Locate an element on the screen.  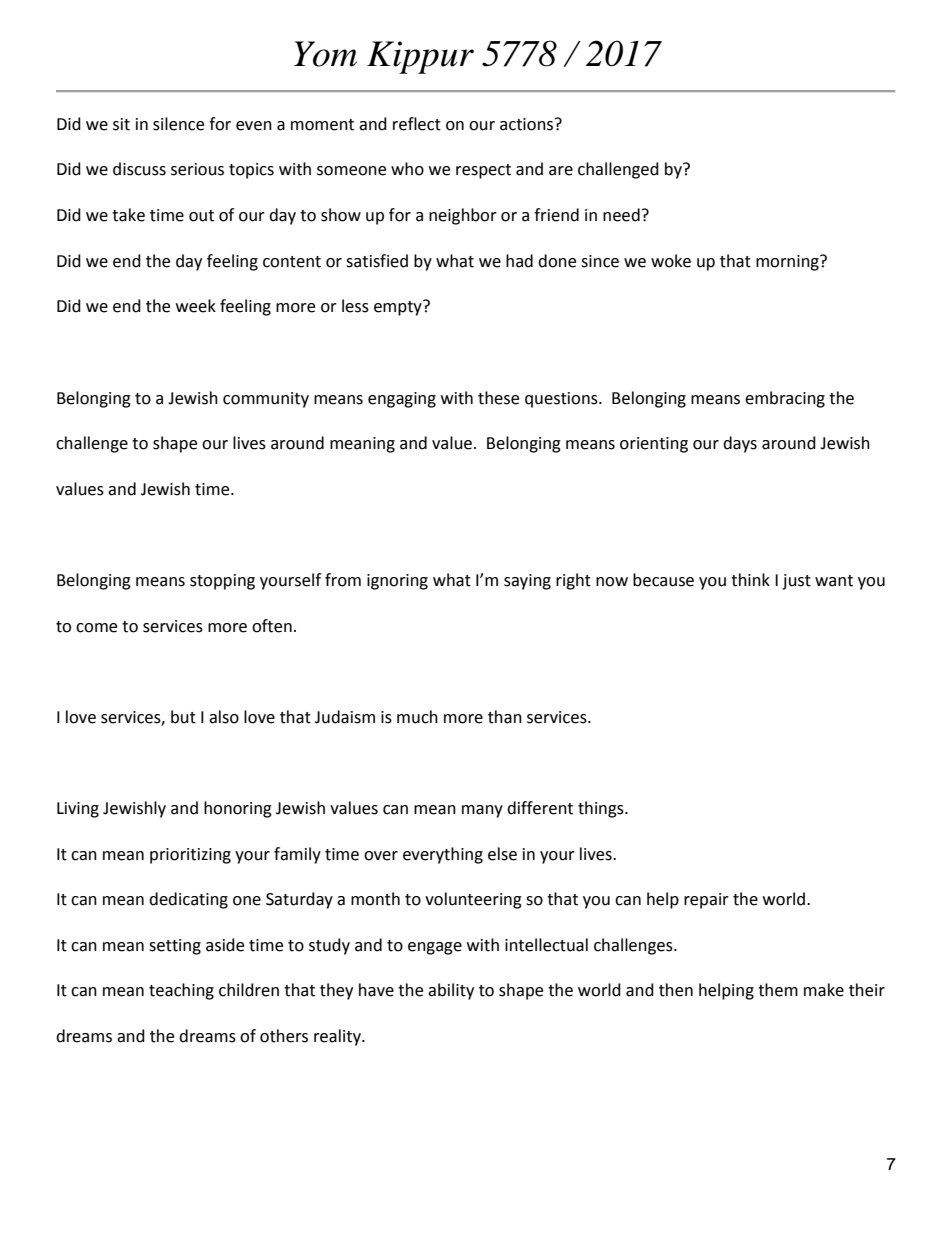
ability is located at coordinates (451, 991).
